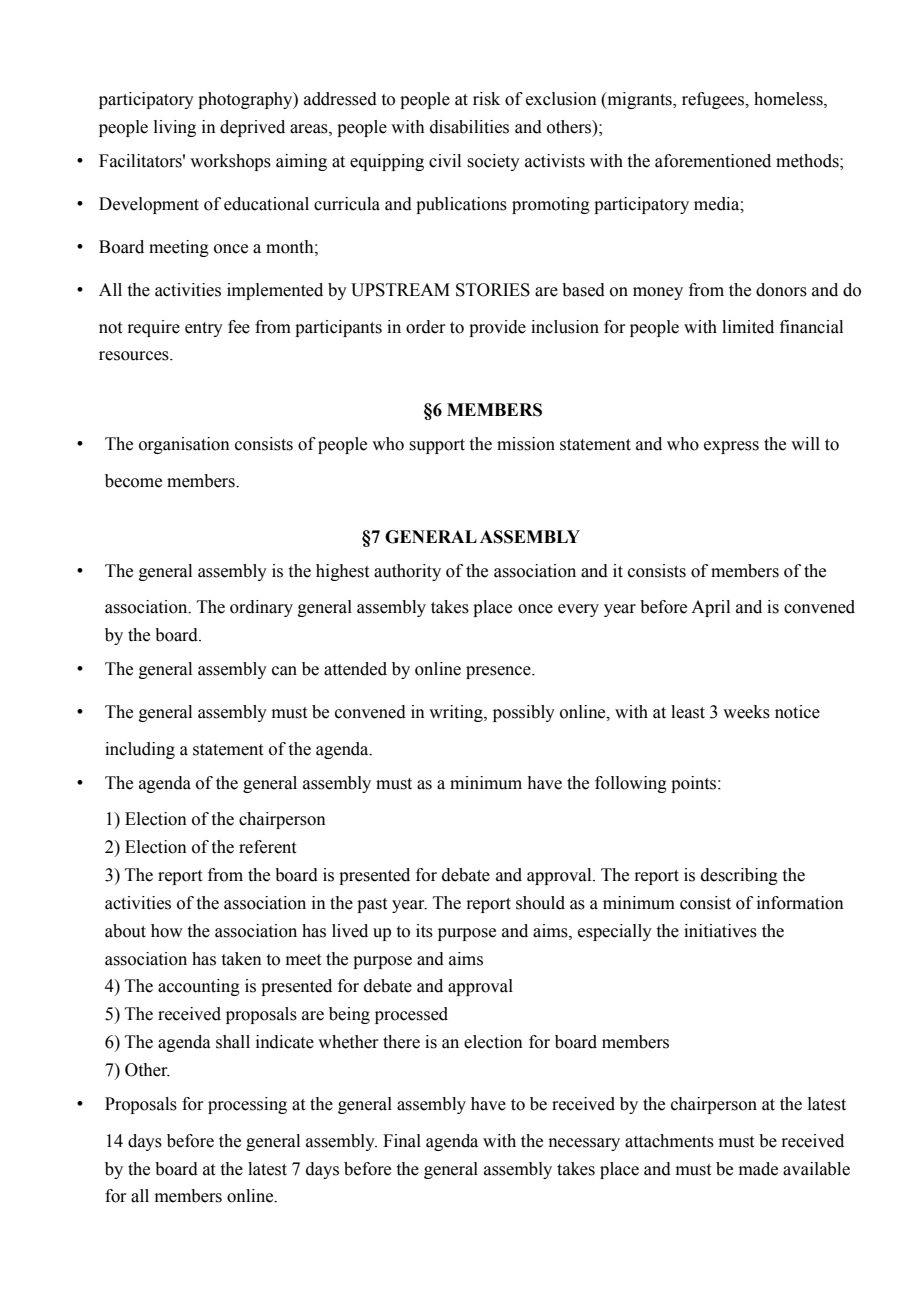 This screenshot has height=1307, width=924. Describe the element at coordinates (713, 161) in the screenshot. I see `aforementioned` at that location.
